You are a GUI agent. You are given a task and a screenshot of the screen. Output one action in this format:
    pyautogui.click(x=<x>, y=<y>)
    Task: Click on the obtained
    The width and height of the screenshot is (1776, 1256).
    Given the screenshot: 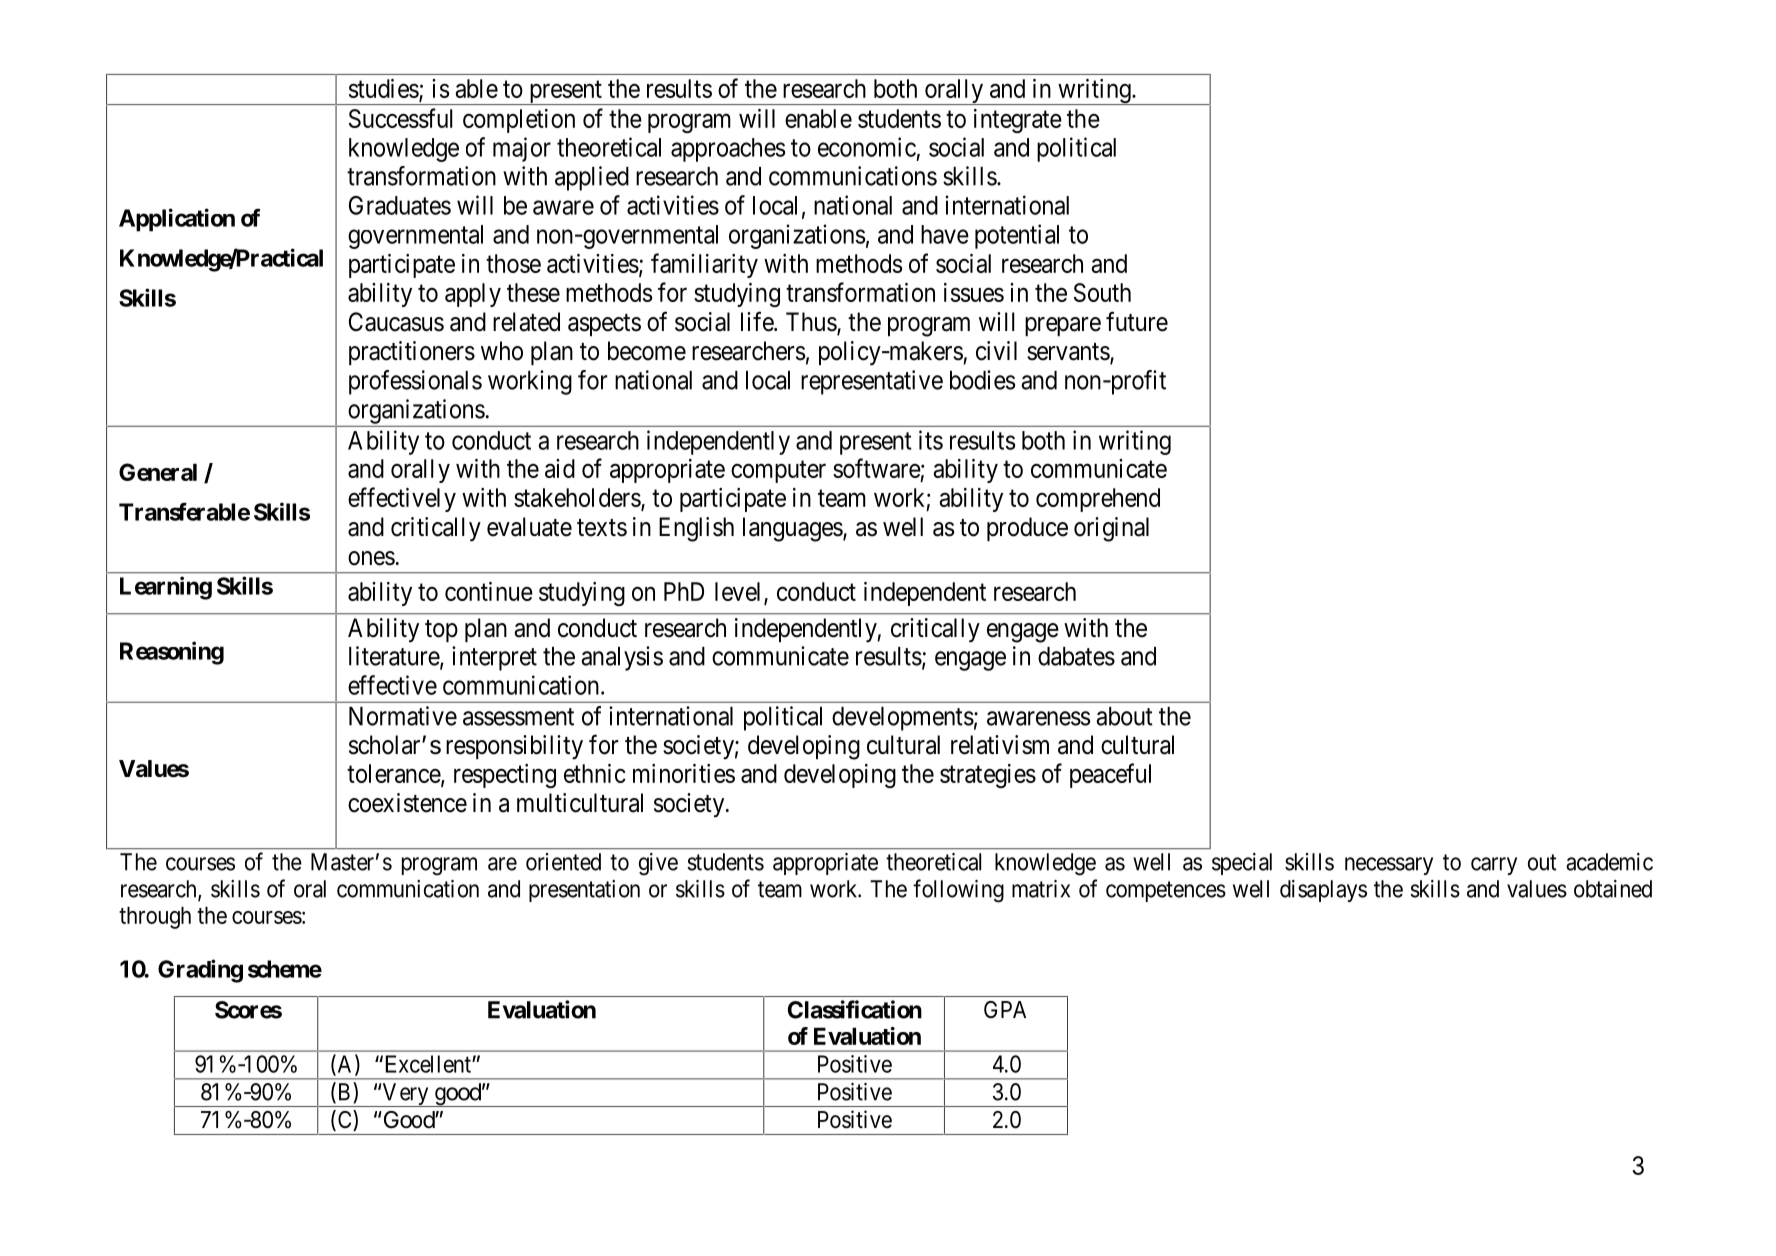 What is the action you would take?
    pyautogui.click(x=1613, y=889)
